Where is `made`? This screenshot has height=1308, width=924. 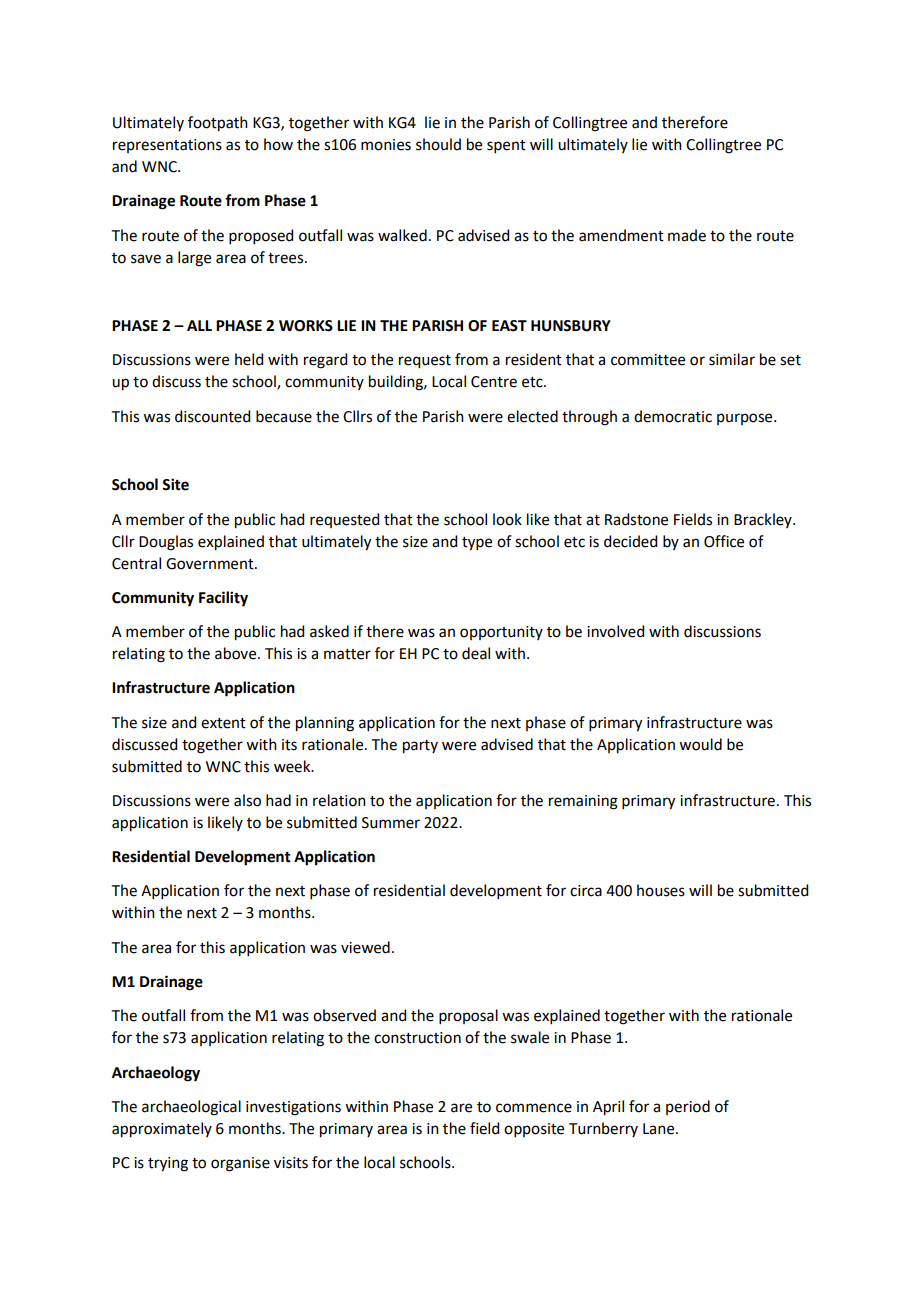 made is located at coordinates (687, 235).
